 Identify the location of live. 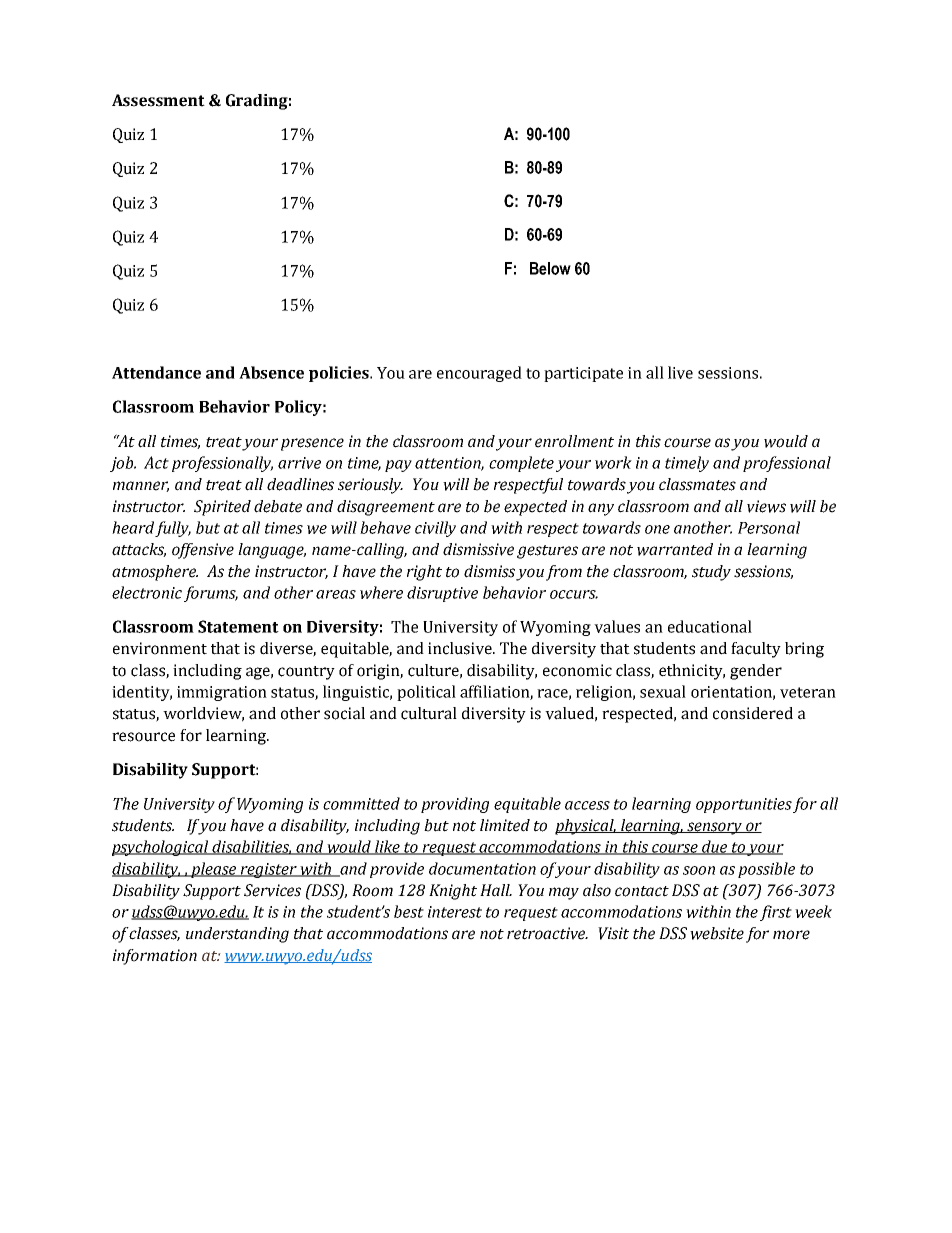
(680, 372).
